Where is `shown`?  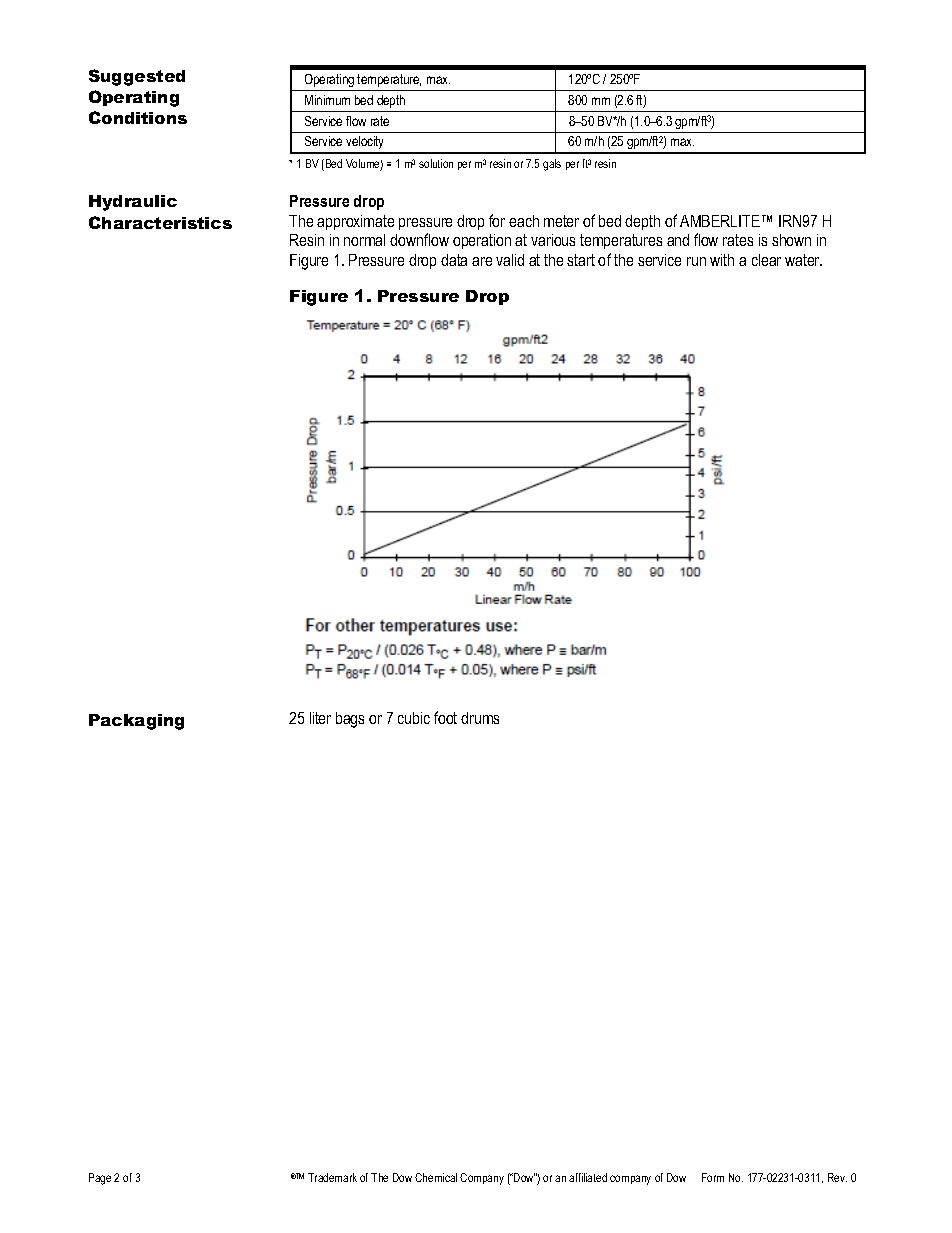 shown is located at coordinates (791, 240).
